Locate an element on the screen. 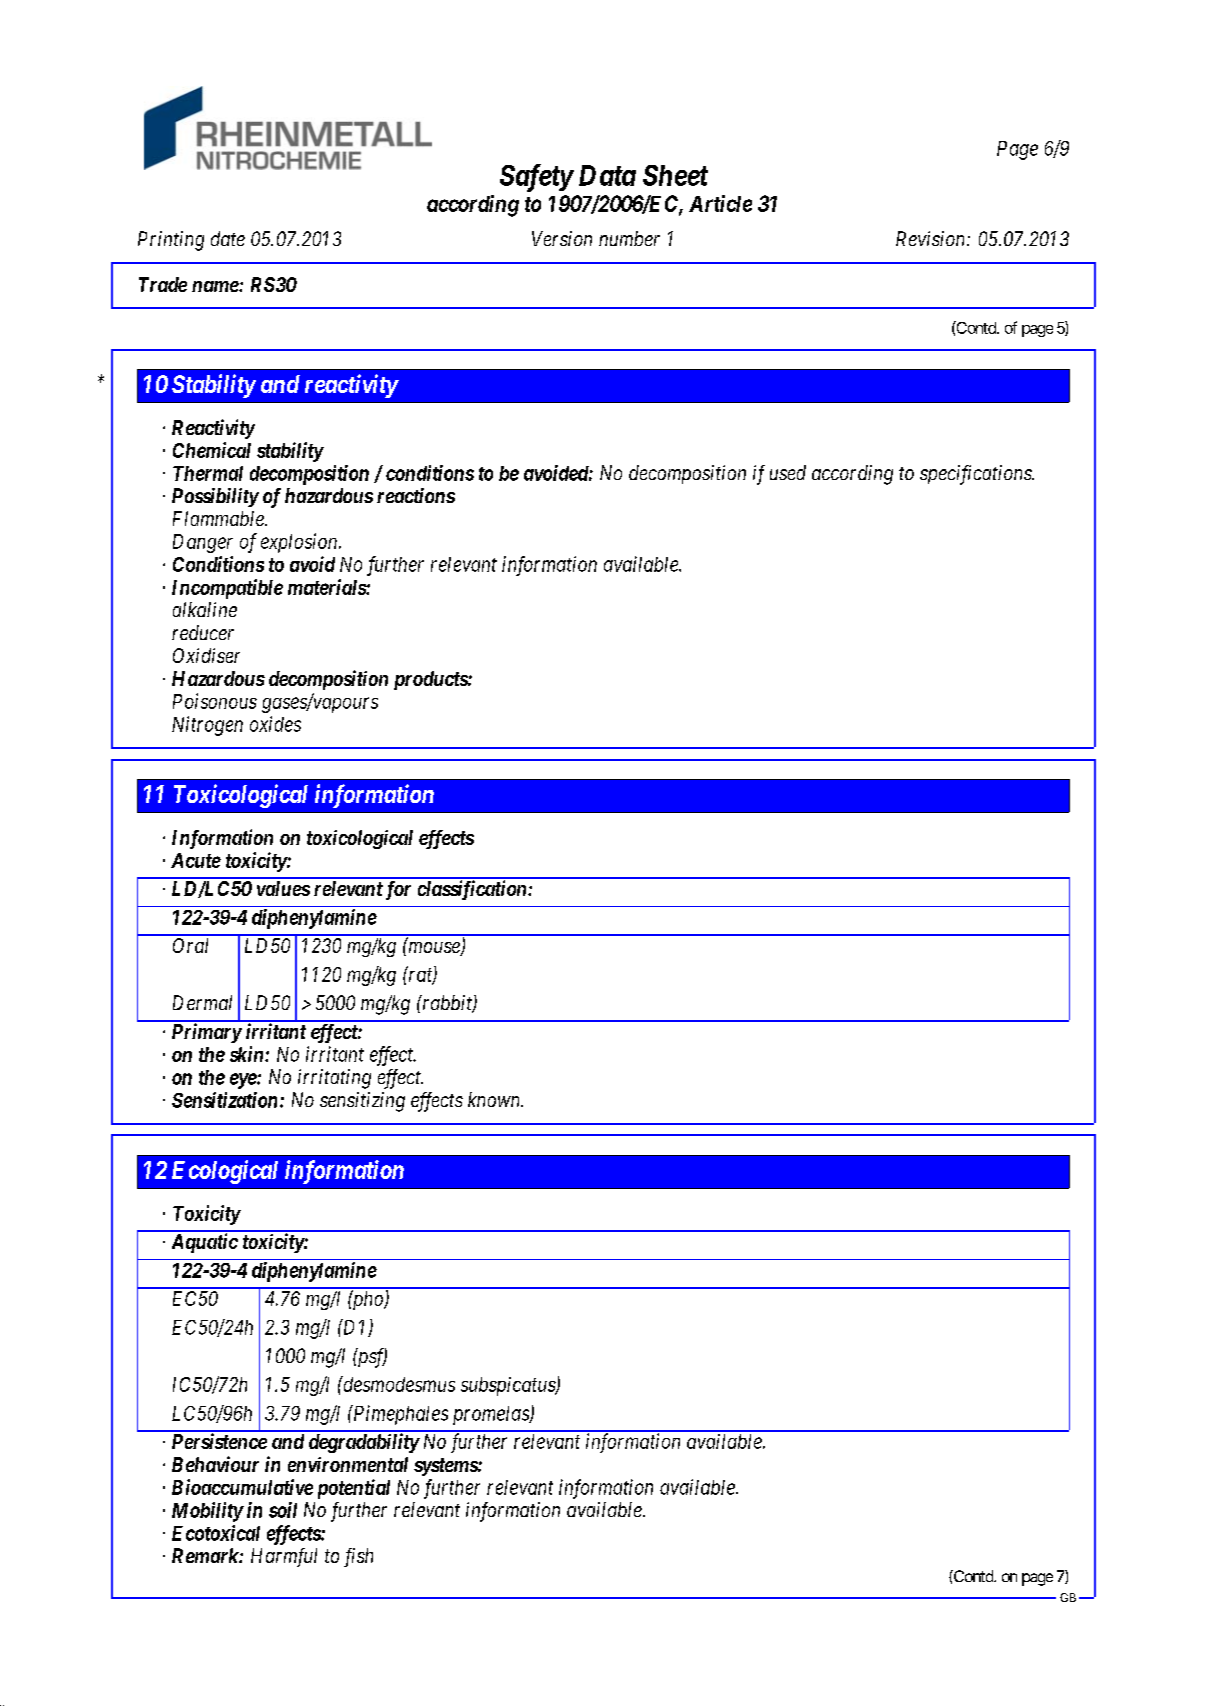 This screenshot has width=1207, height=1707. Version is located at coordinates (562, 238).
